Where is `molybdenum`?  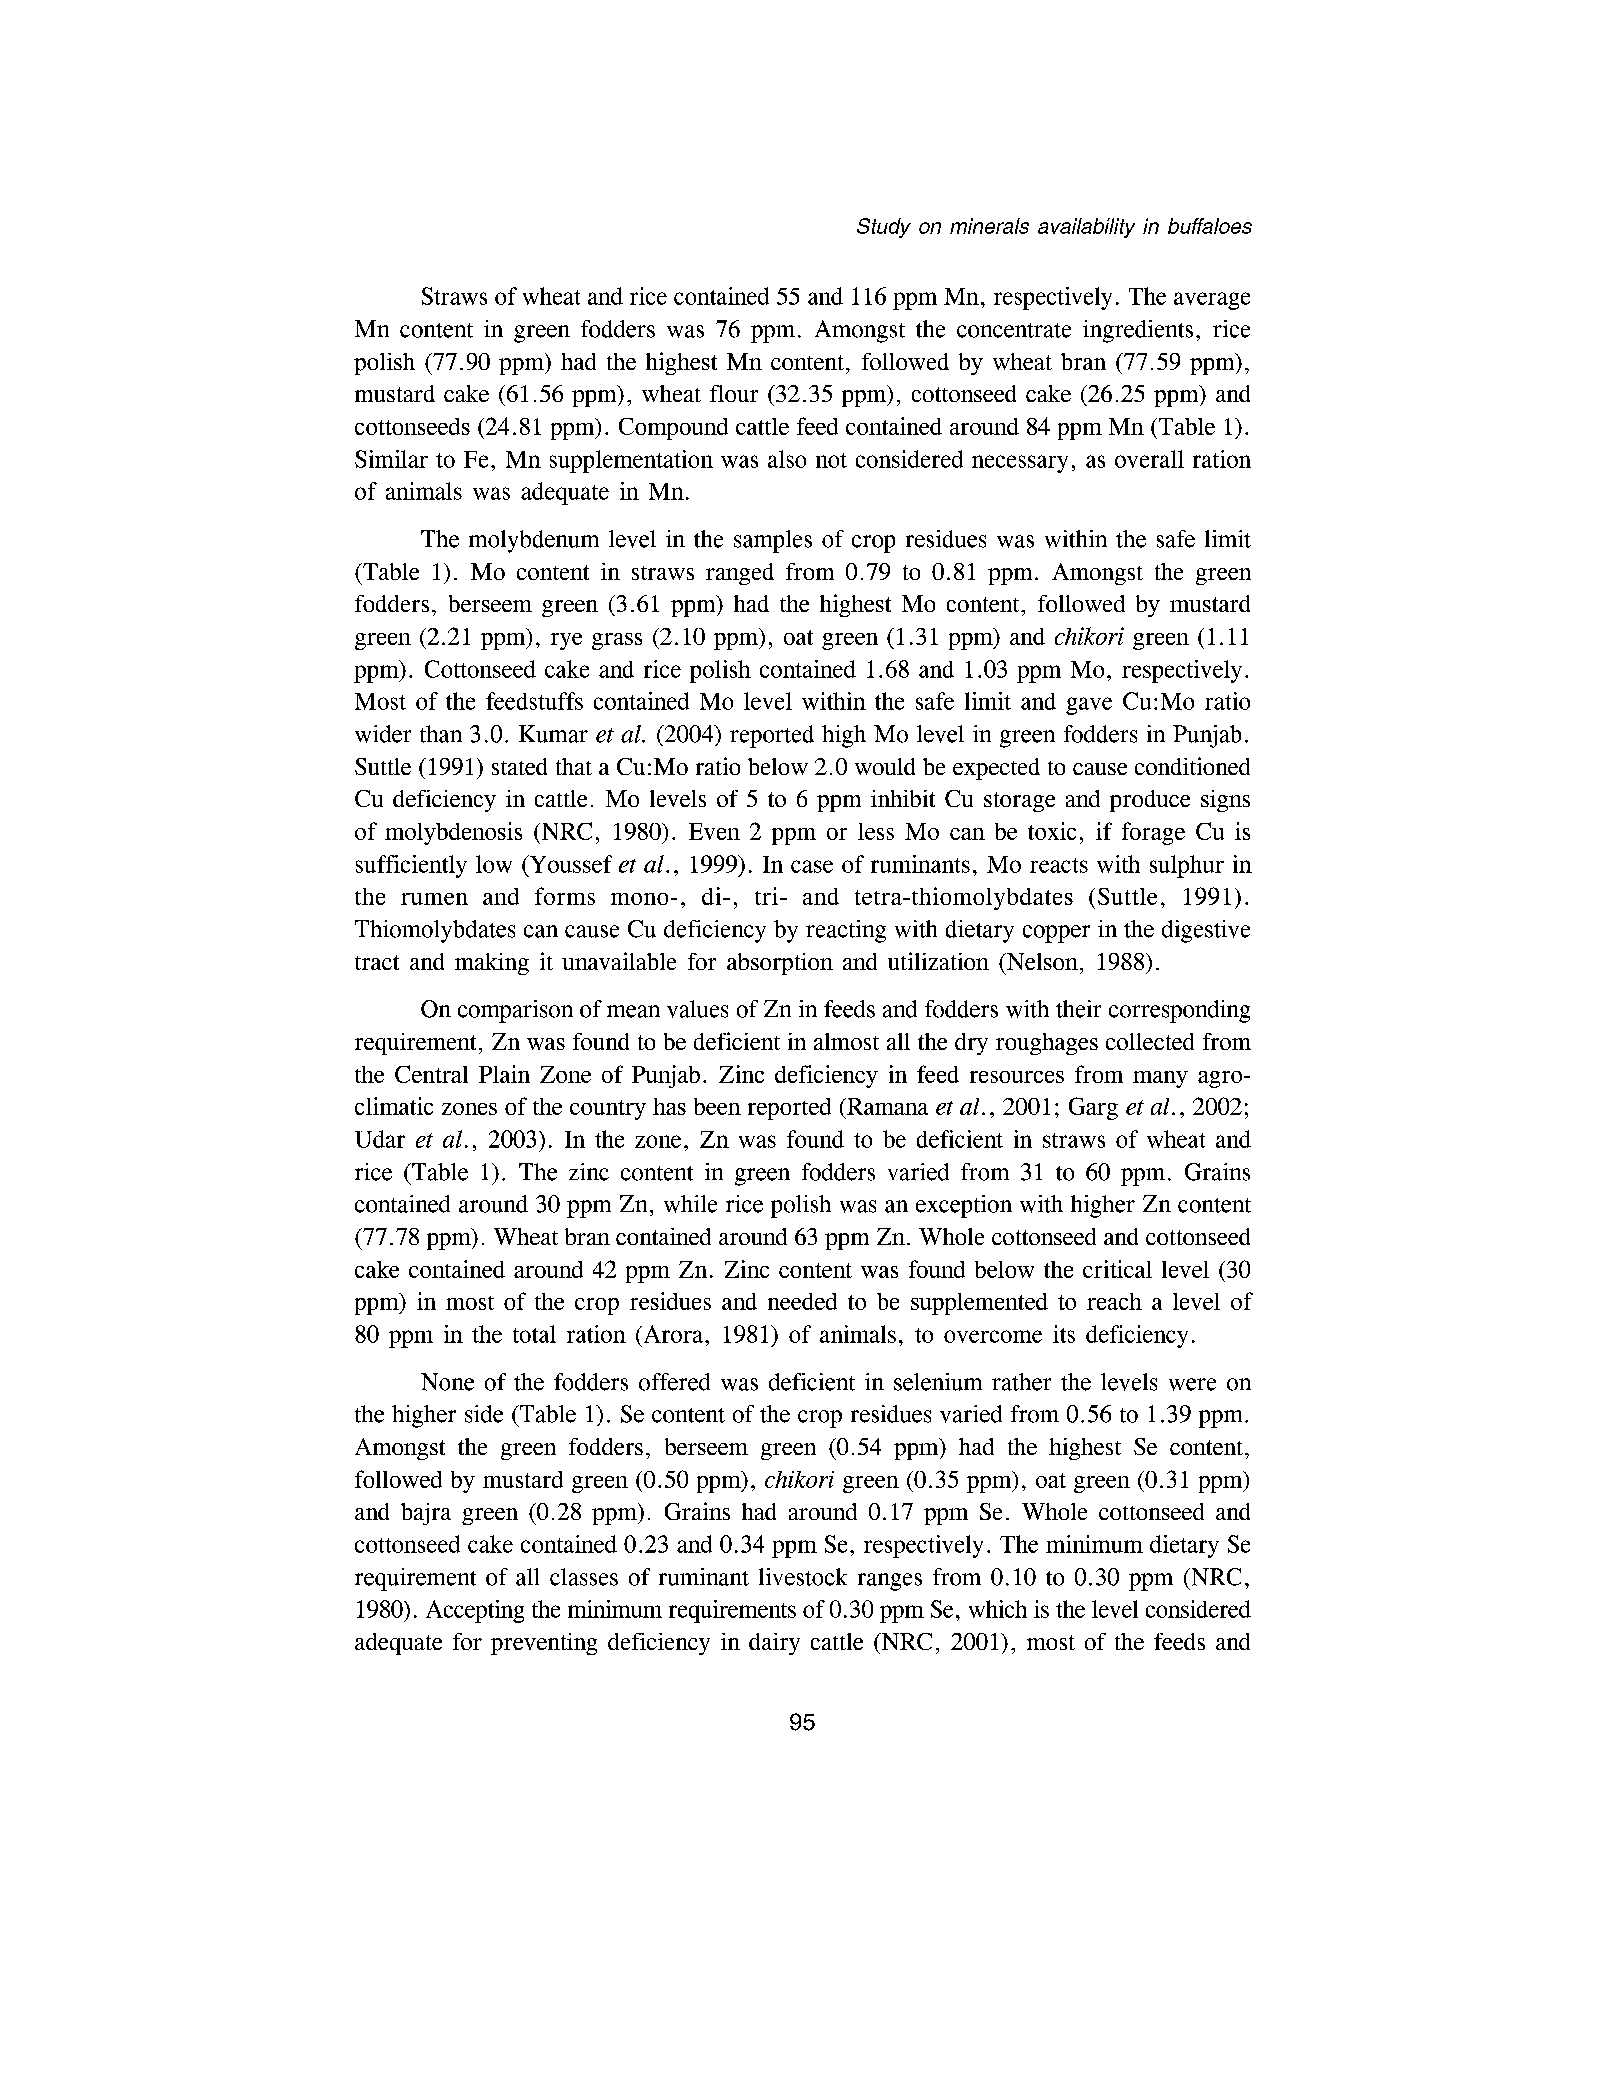 molybdenum is located at coordinates (534, 541).
